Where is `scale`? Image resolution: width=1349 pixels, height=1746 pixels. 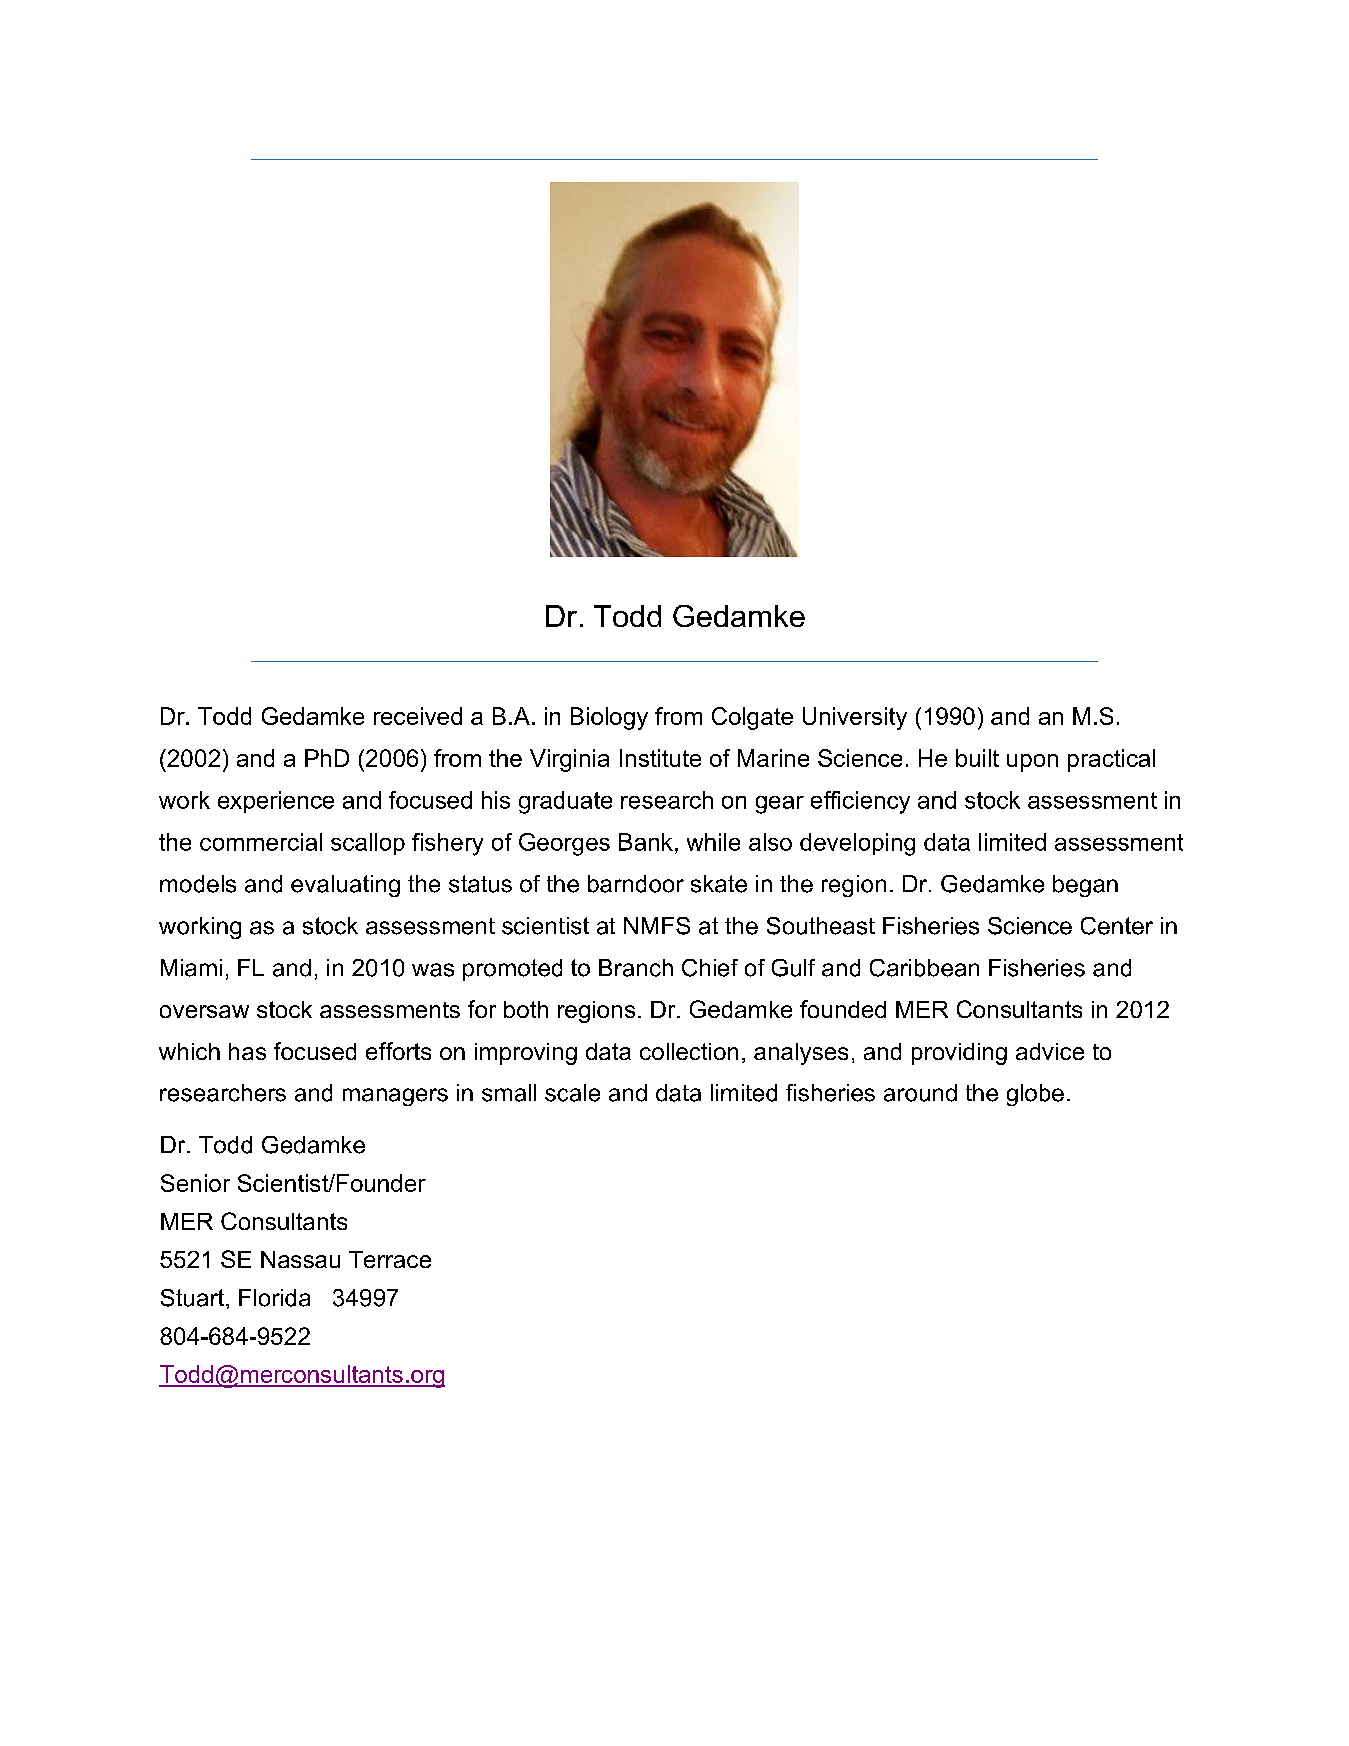 scale is located at coordinates (572, 1093).
